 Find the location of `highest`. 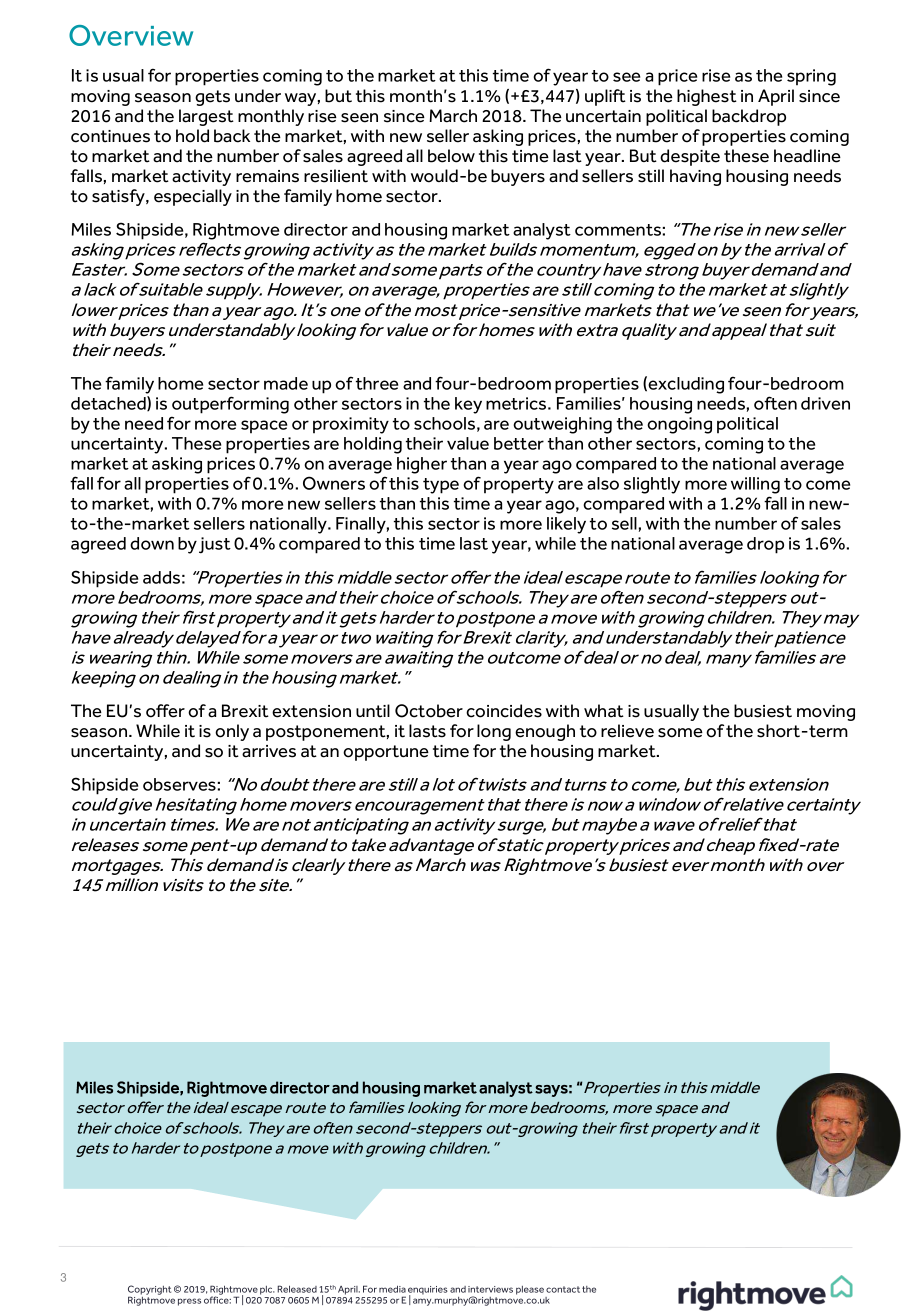

highest is located at coordinates (707, 97).
